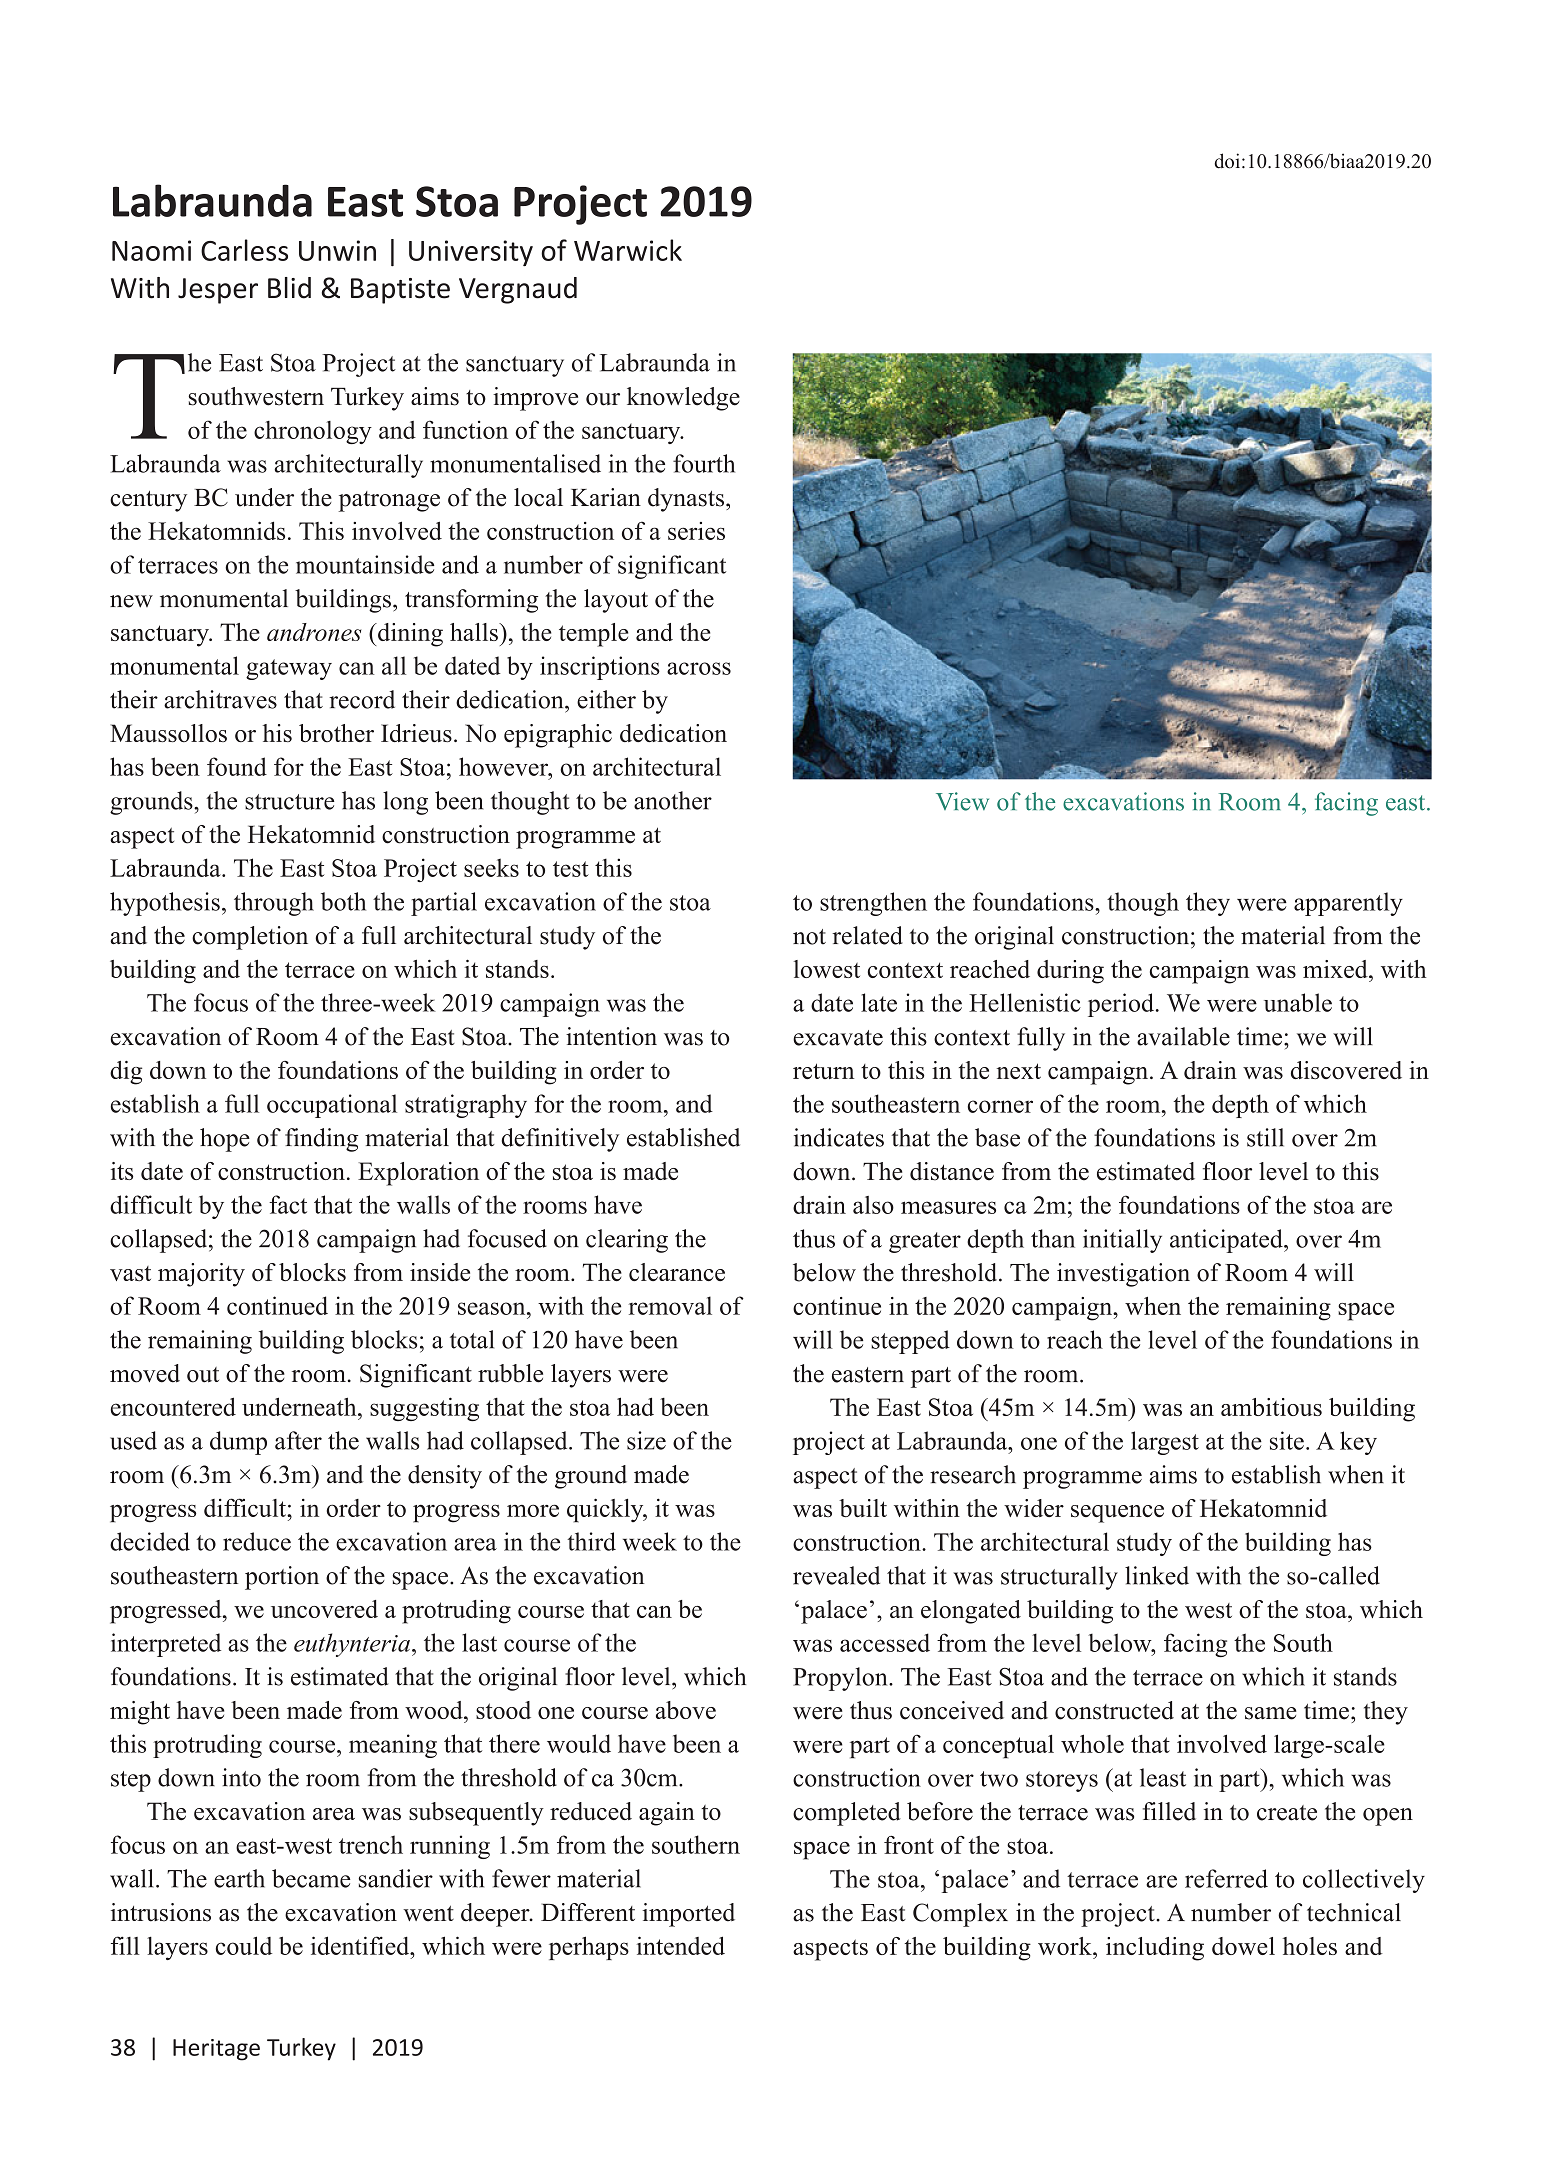  I want to click on Jesper, so click(218, 291).
